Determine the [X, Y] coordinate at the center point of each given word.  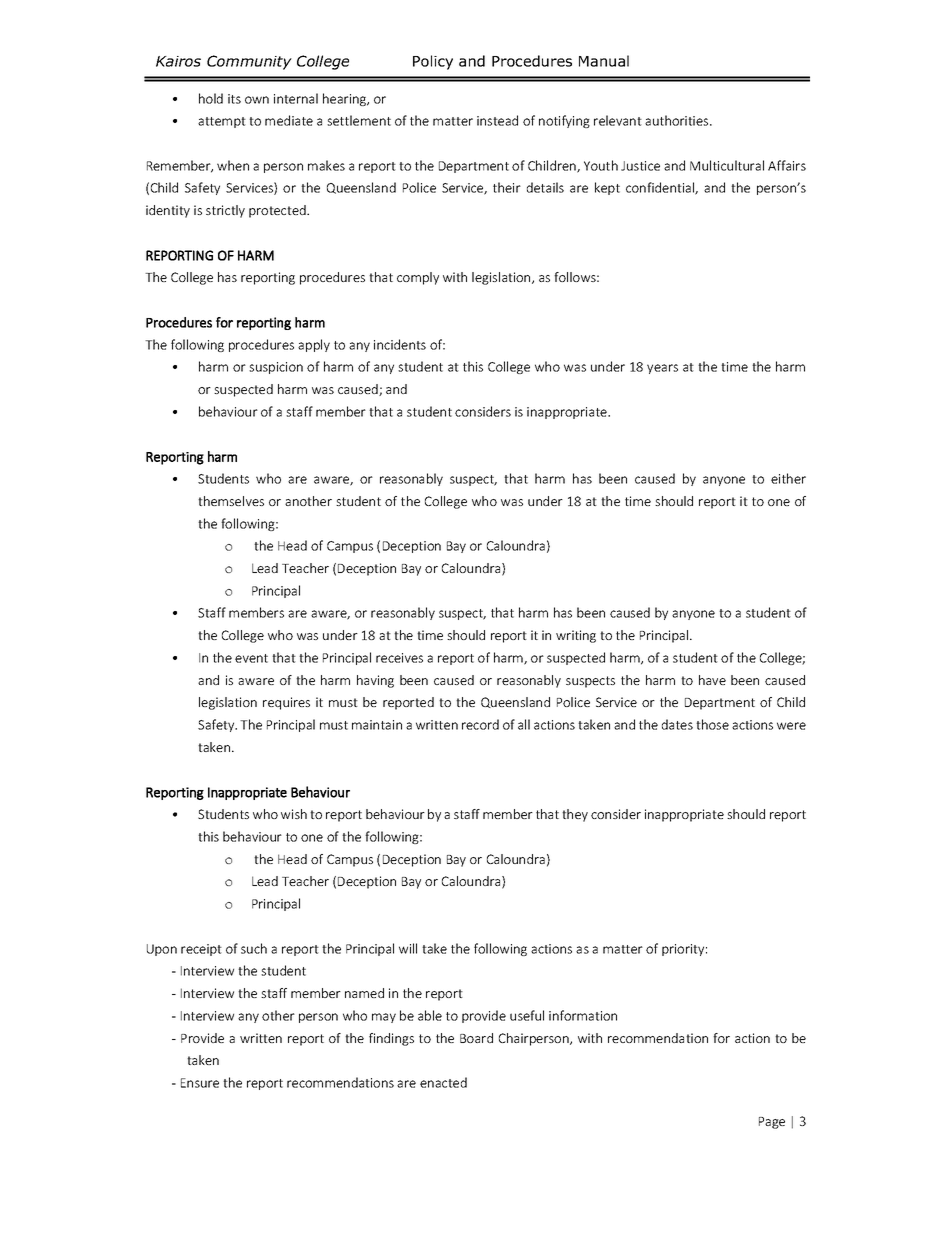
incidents [400, 344]
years [662, 369]
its [234, 99]
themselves [231, 501]
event [251, 658]
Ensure [200, 1083]
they [575, 815]
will [408, 948]
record [480, 724]
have [712, 680]
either [788, 478]
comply [418, 278]
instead [497, 120]
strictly [225, 211]
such [254, 948]
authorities [678, 120]
